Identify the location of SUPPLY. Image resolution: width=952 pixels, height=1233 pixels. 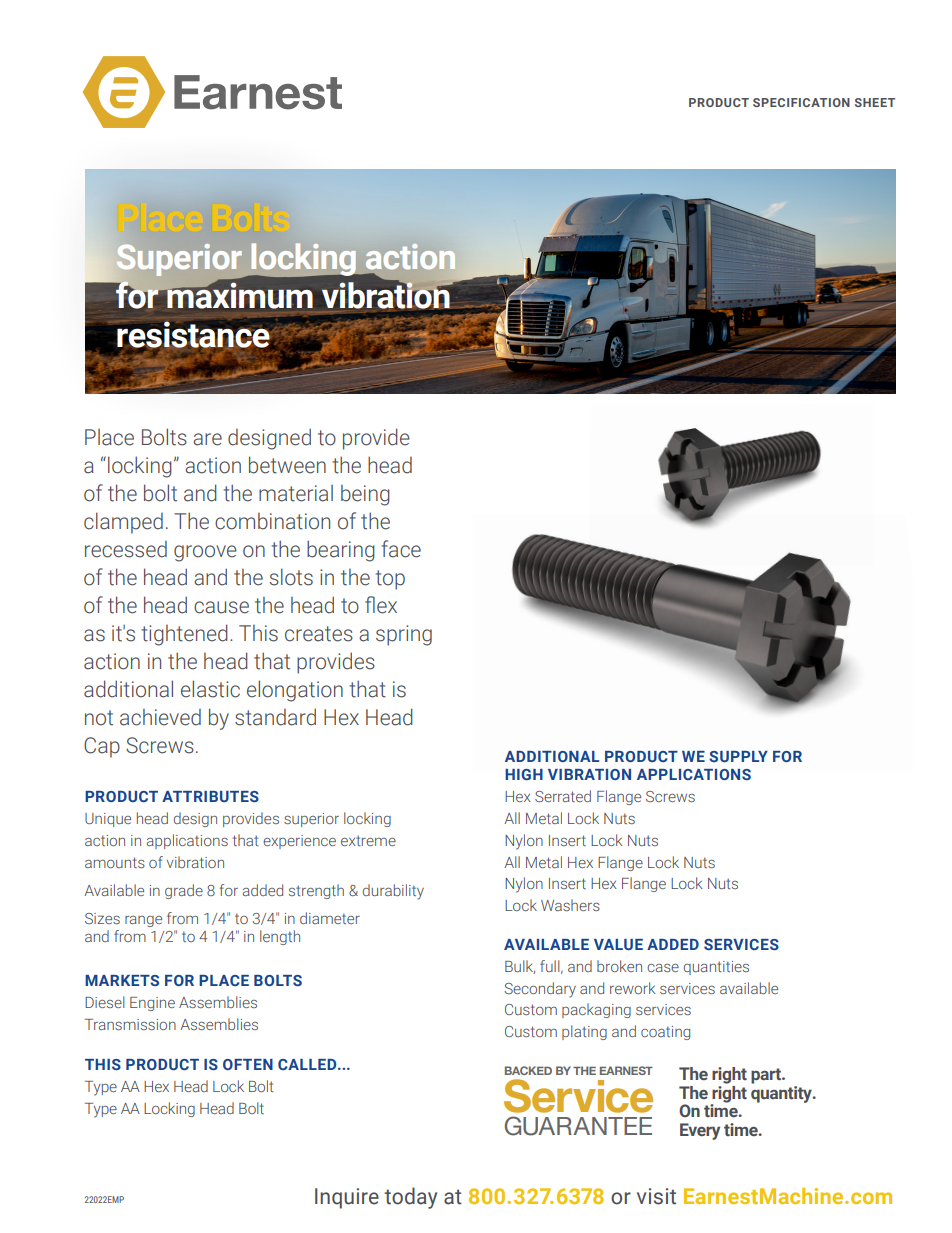
(738, 756).
